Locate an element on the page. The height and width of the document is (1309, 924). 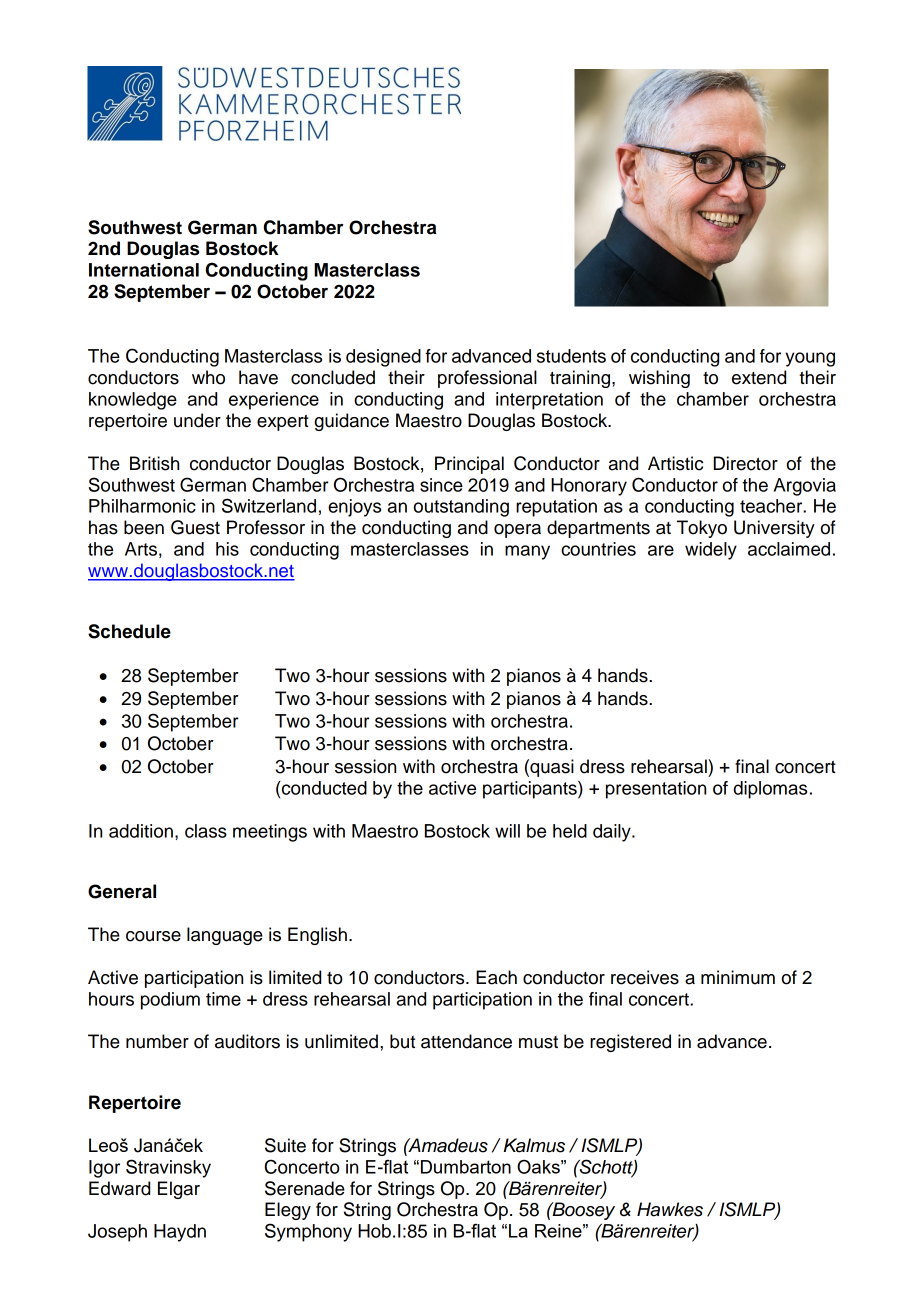
diplomas is located at coordinates (770, 790).
